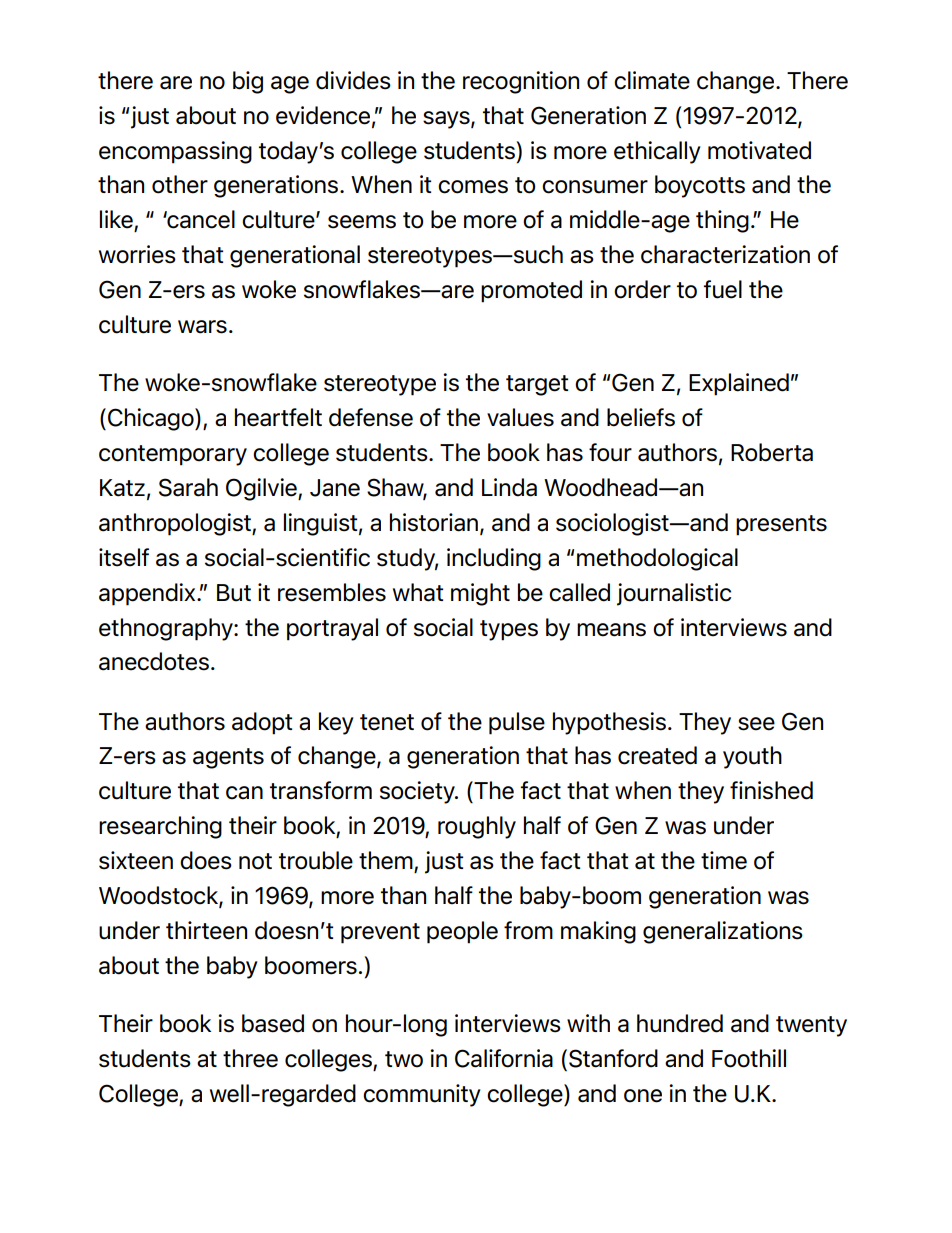 This page has height=1233, width=952. What do you see at coordinates (248, 82) in the page?
I see `big` at bounding box center [248, 82].
